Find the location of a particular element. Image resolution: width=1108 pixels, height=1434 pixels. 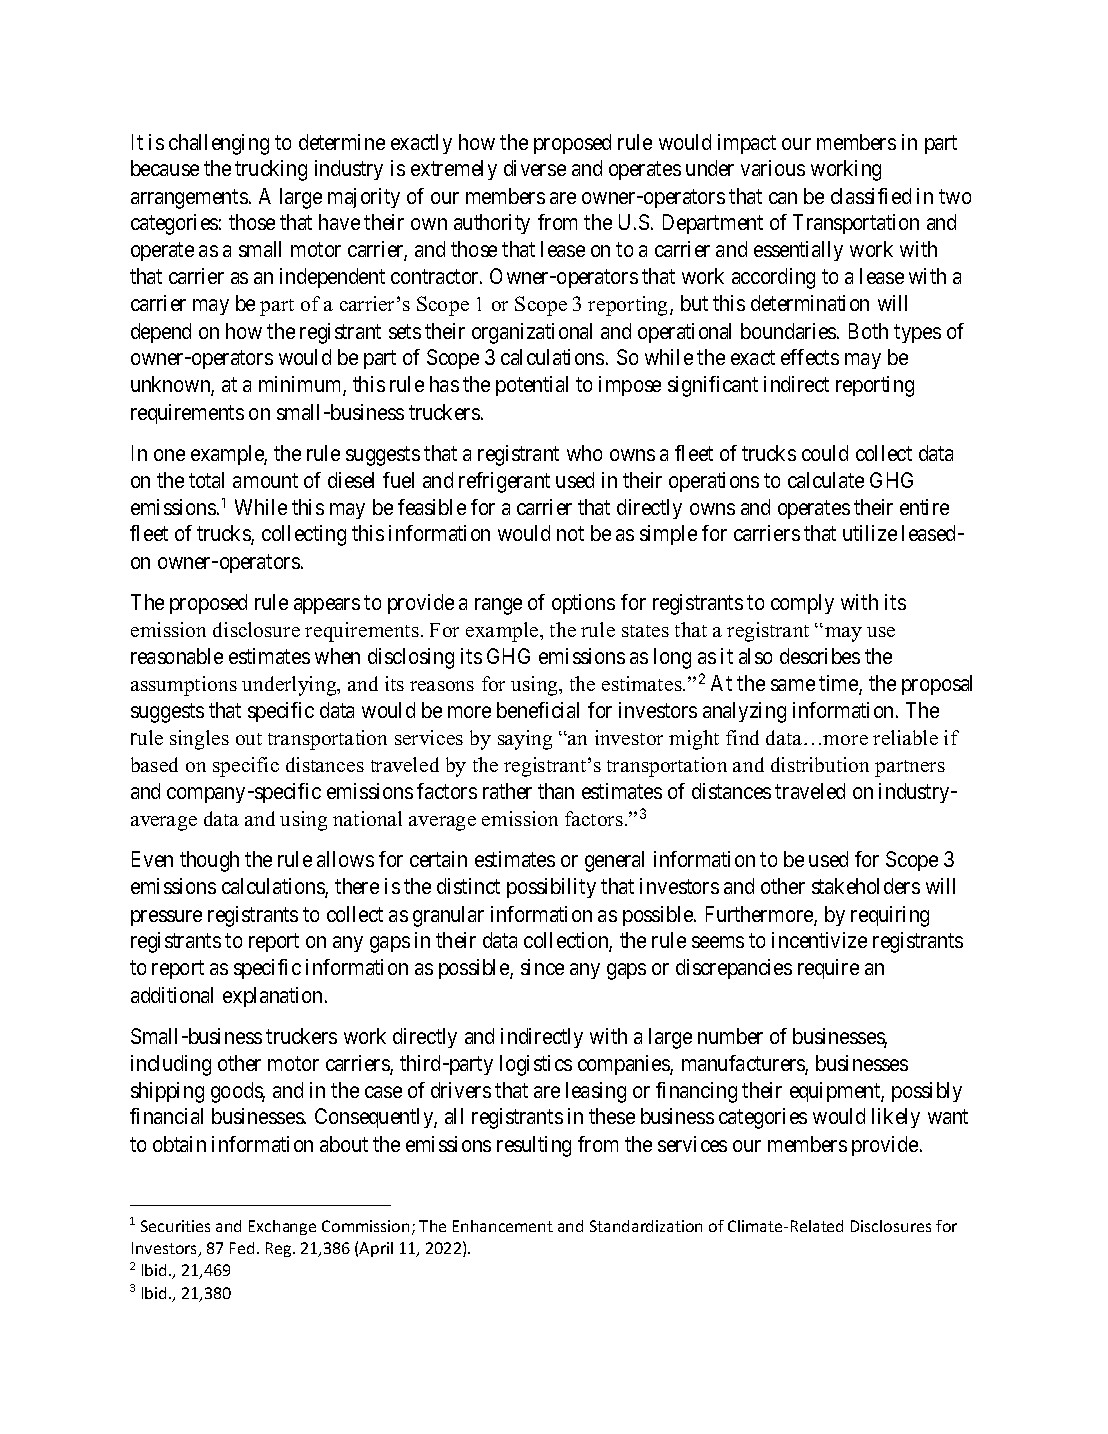

explanation is located at coordinates (274, 997).
